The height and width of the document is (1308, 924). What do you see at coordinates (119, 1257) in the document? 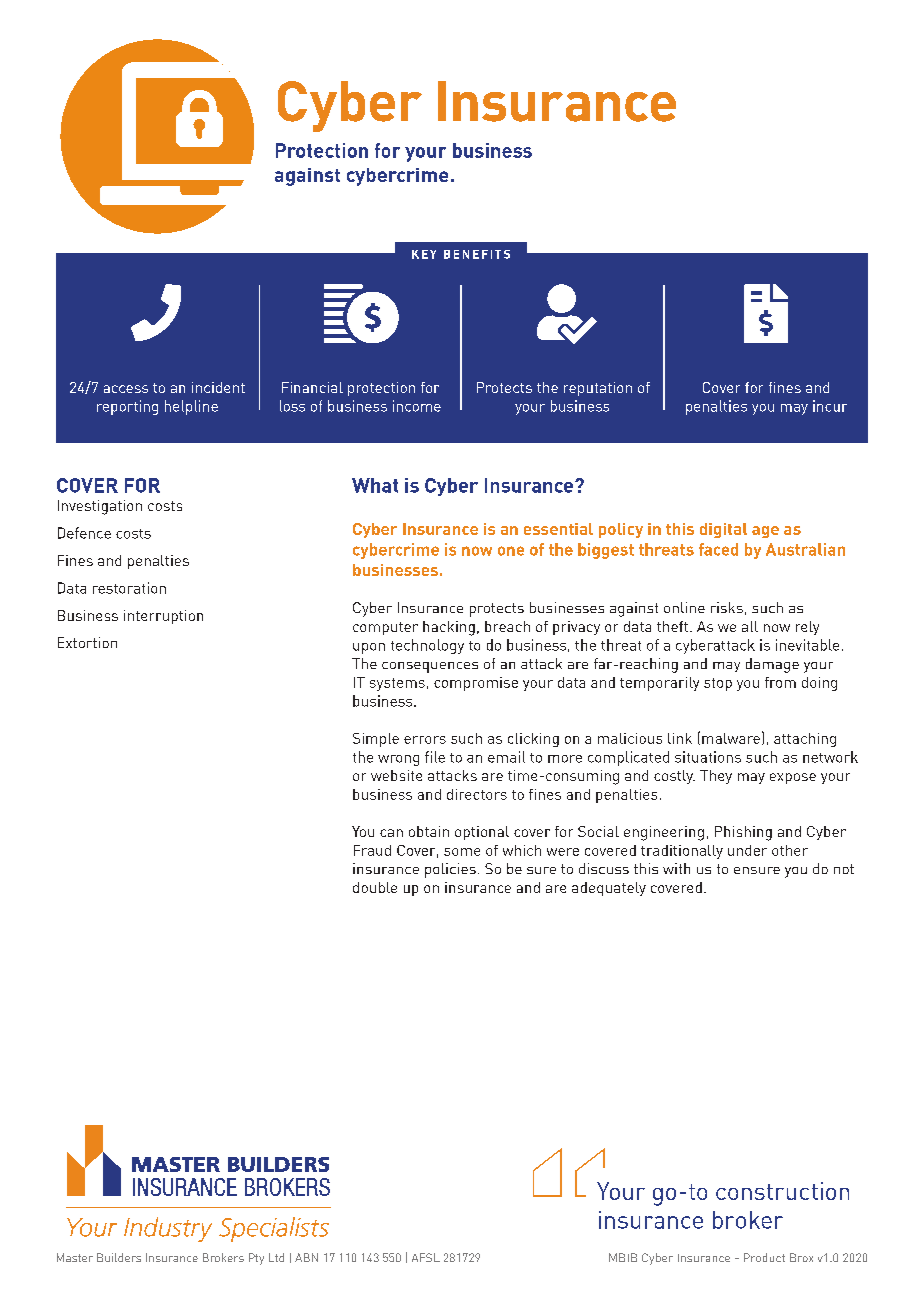
I see `Builders` at bounding box center [119, 1257].
